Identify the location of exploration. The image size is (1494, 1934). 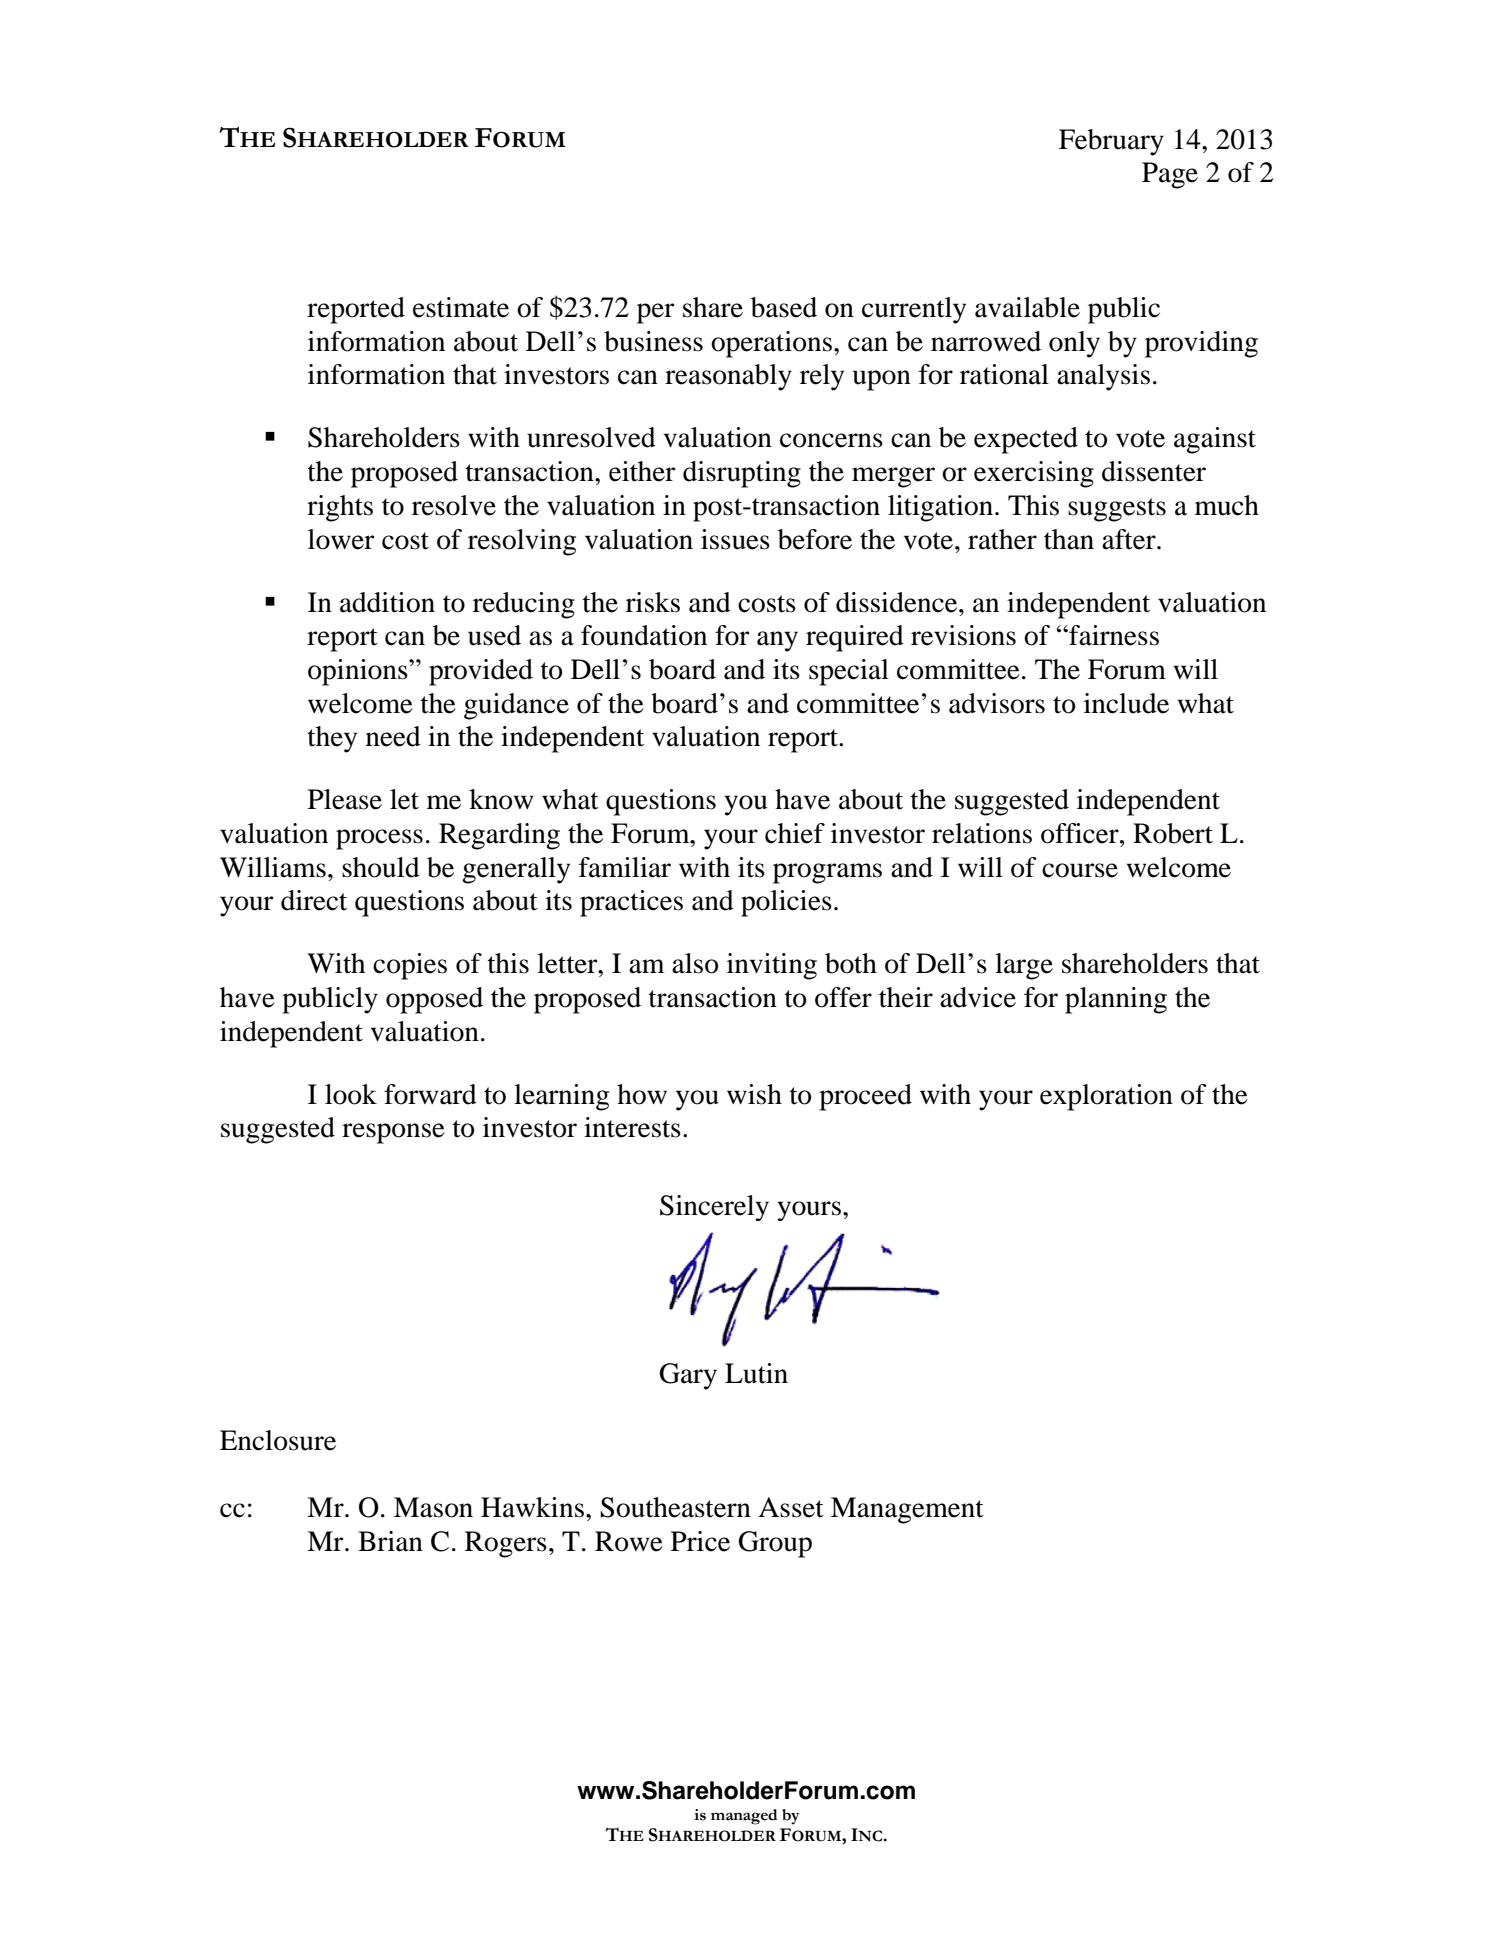
(1106, 1097).
